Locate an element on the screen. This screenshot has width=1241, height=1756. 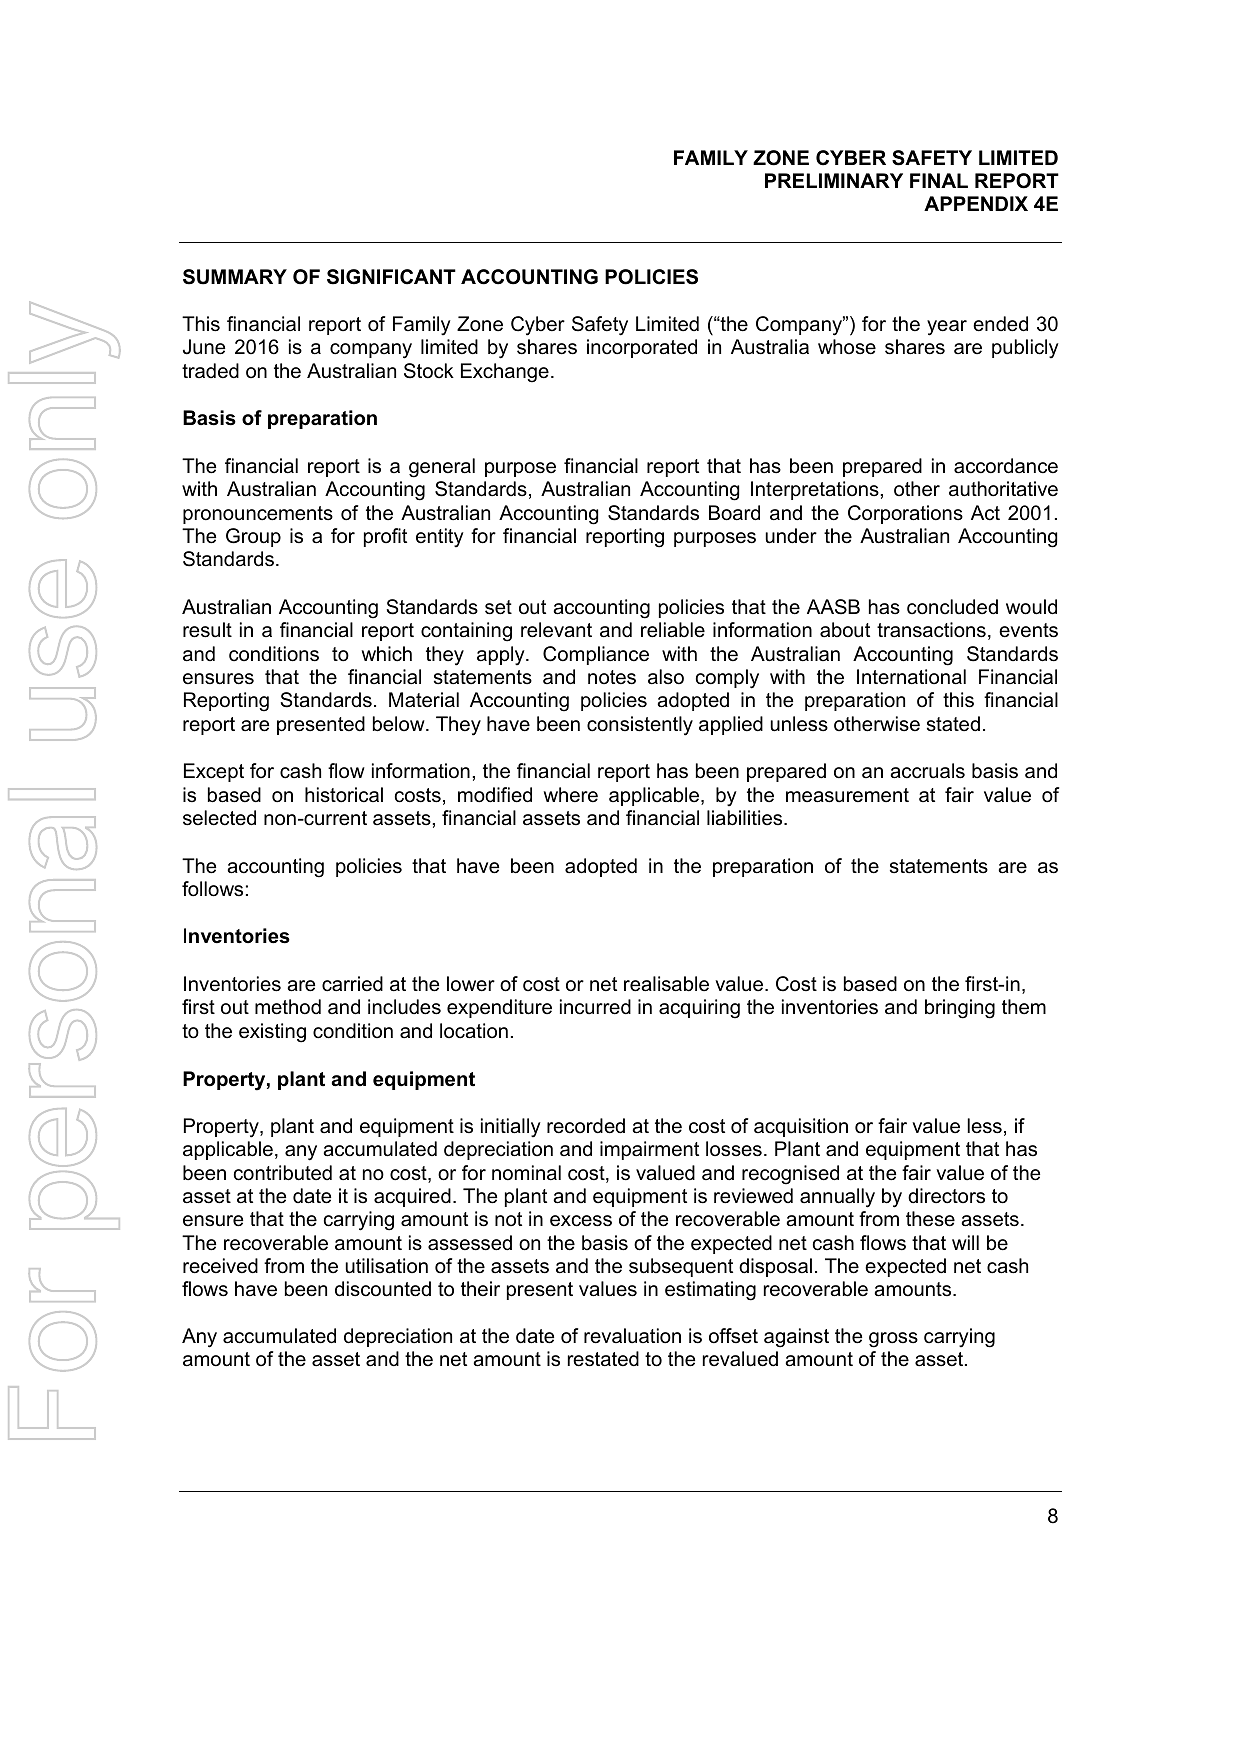
SUMMARY is located at coordinates (235, 277).
